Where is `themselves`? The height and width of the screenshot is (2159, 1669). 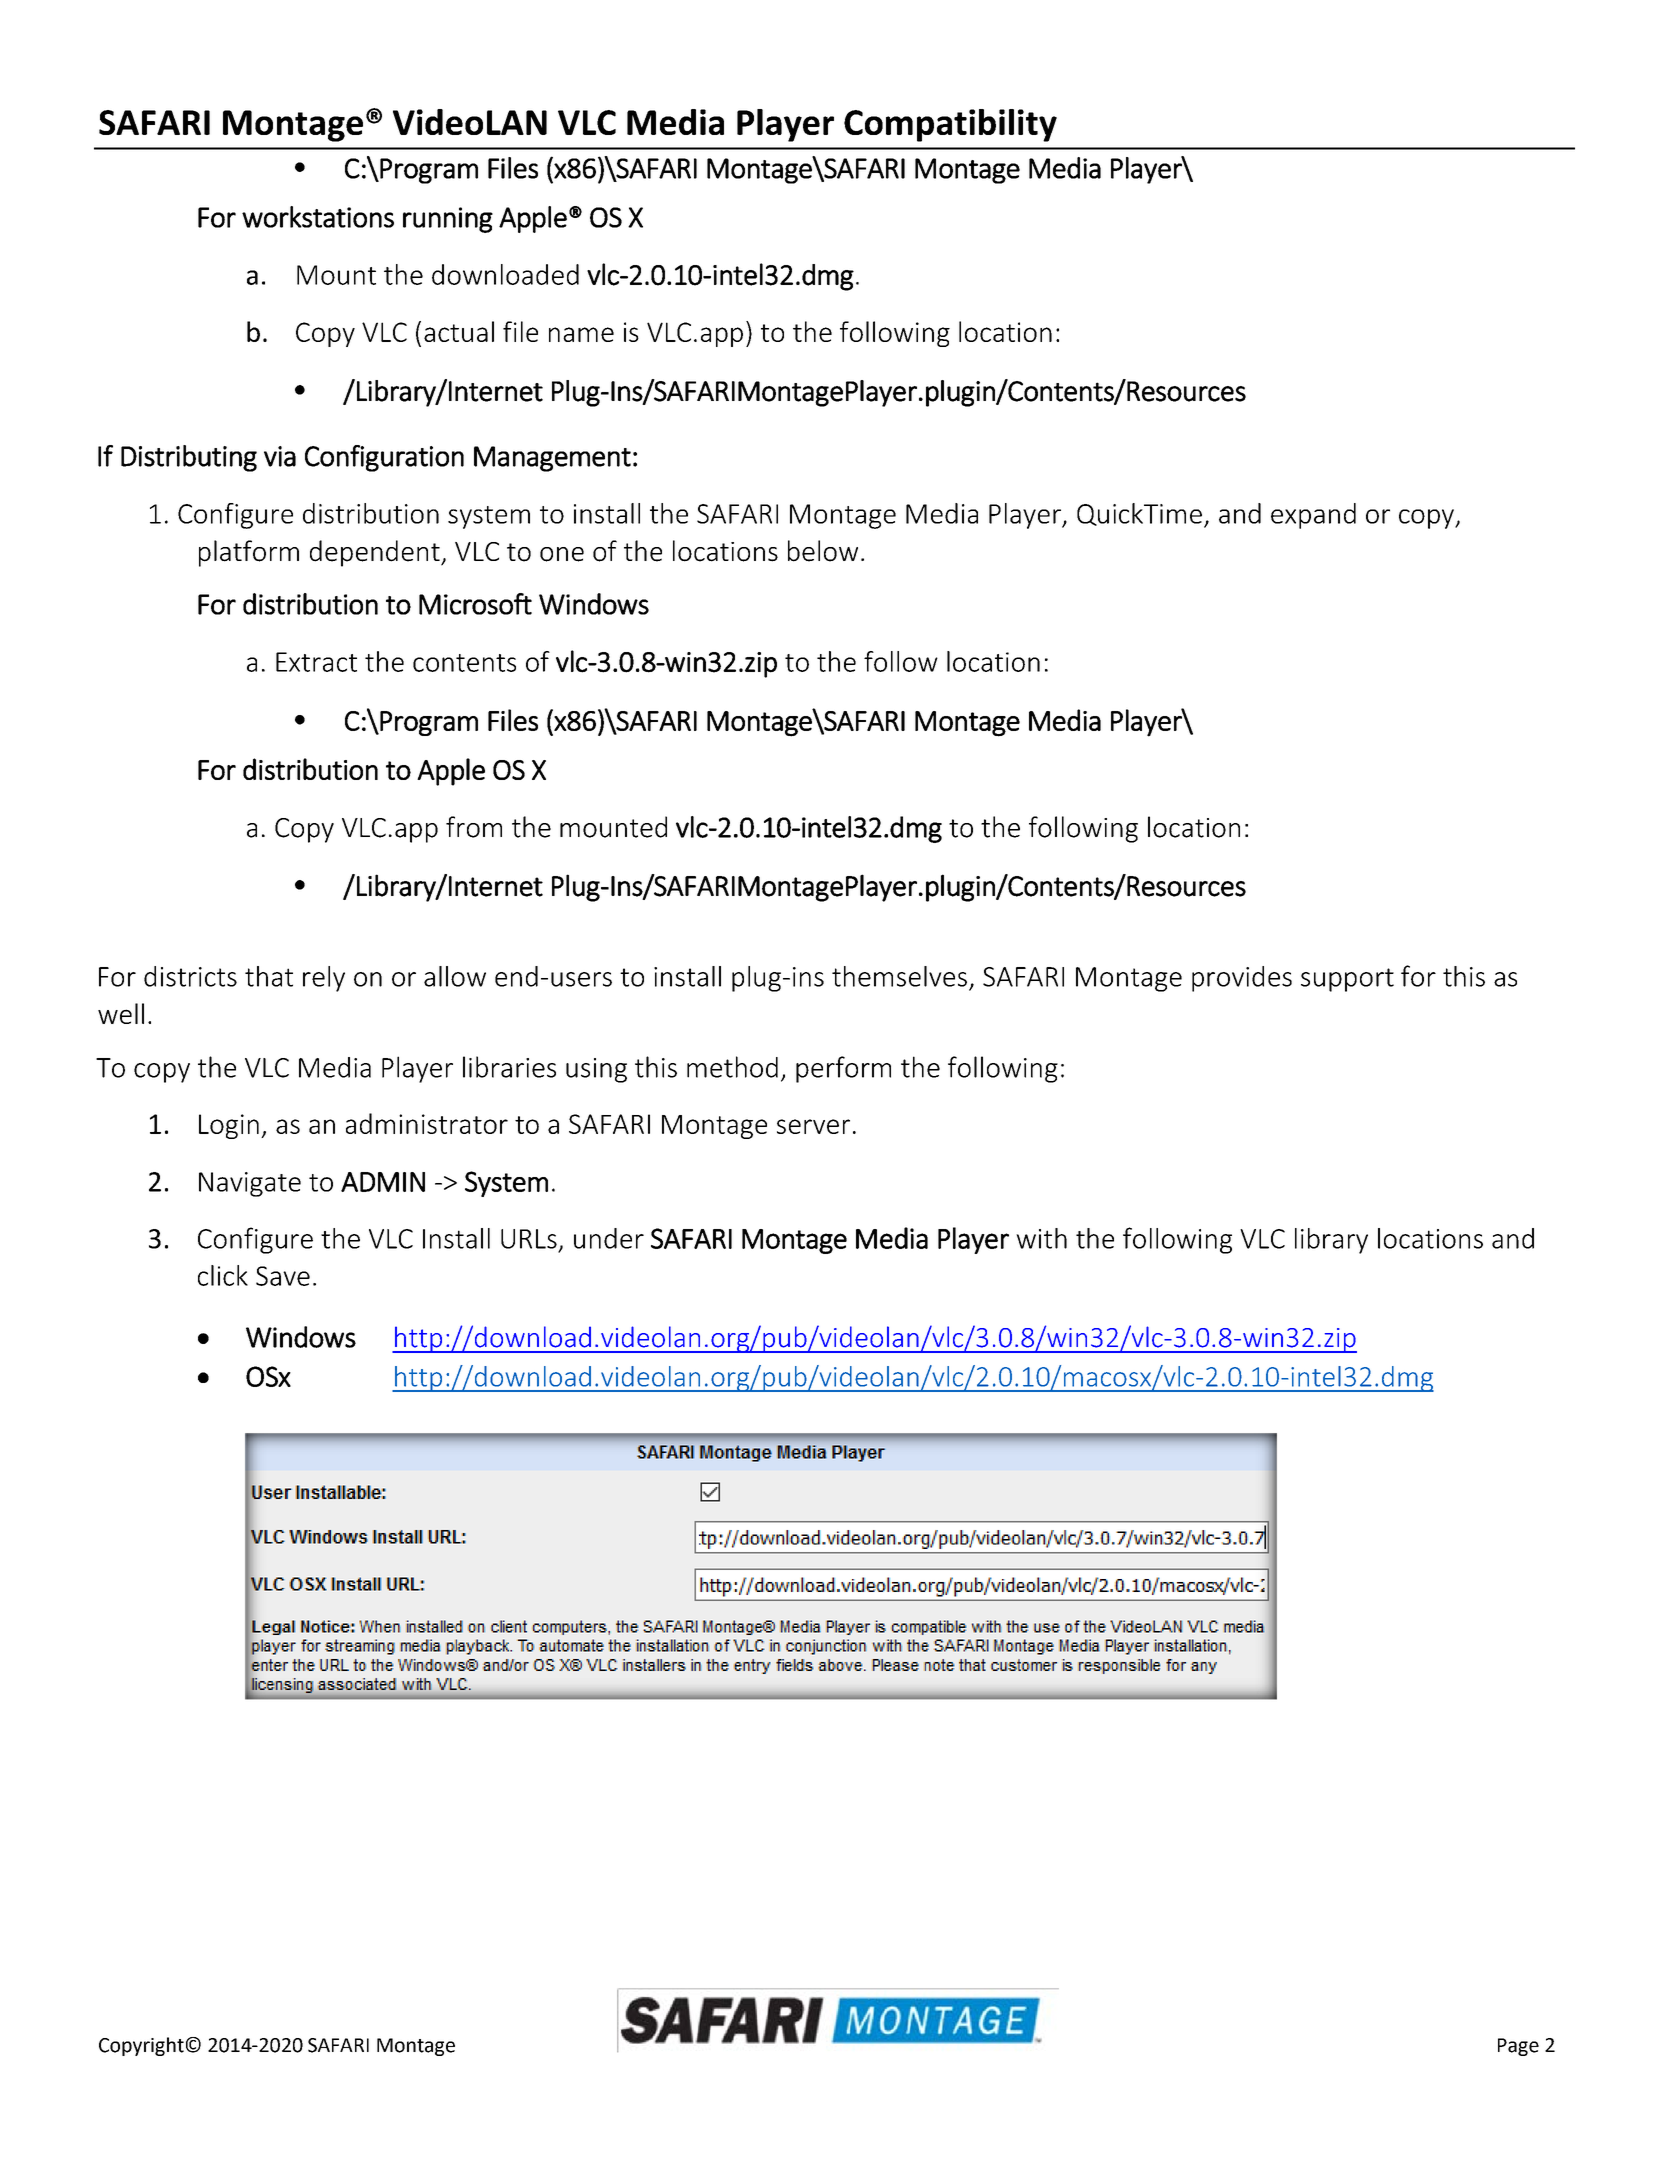 themselves is located at coordinates (899, 976).
